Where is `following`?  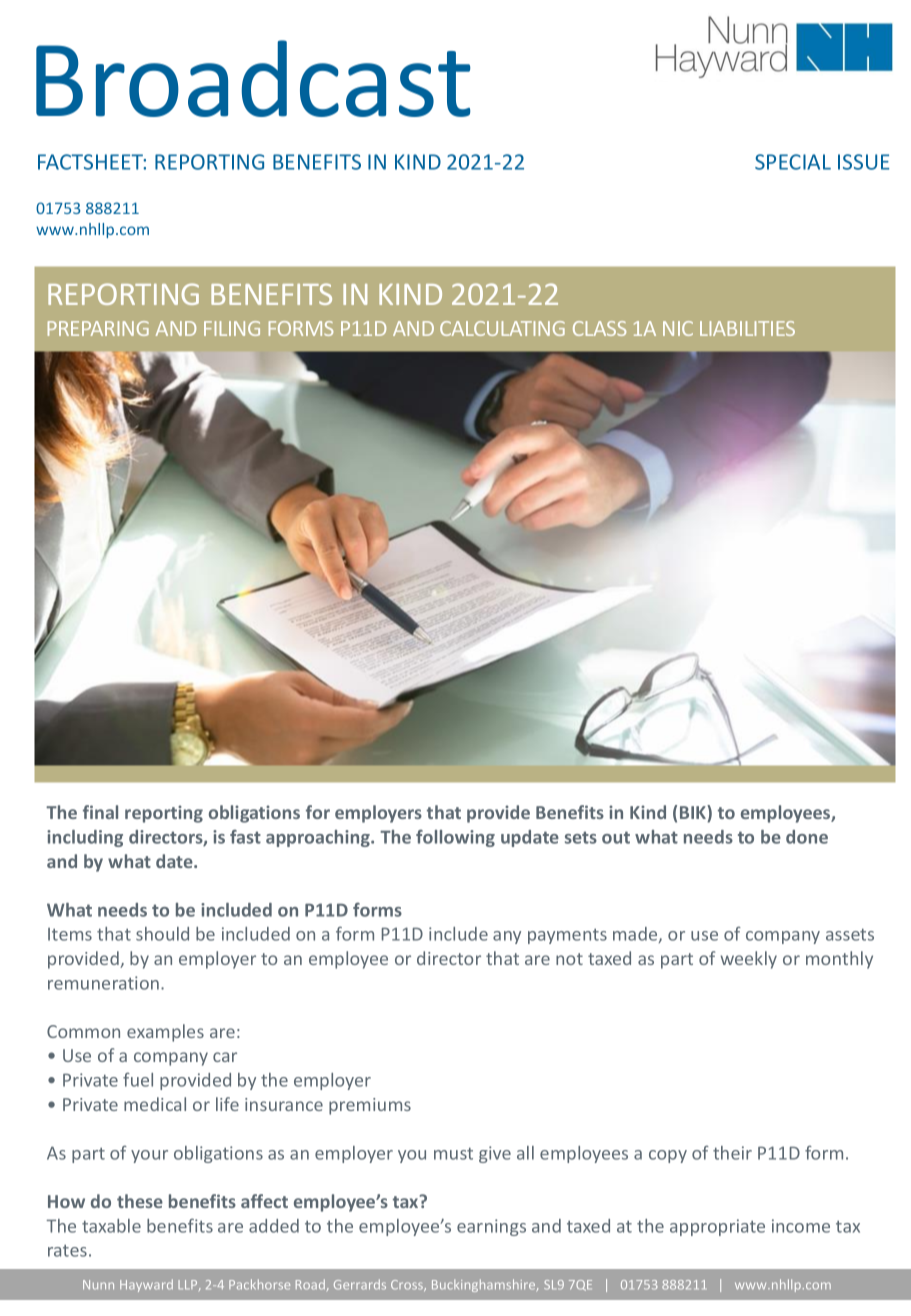 following is located at coordinates (455, 838).
